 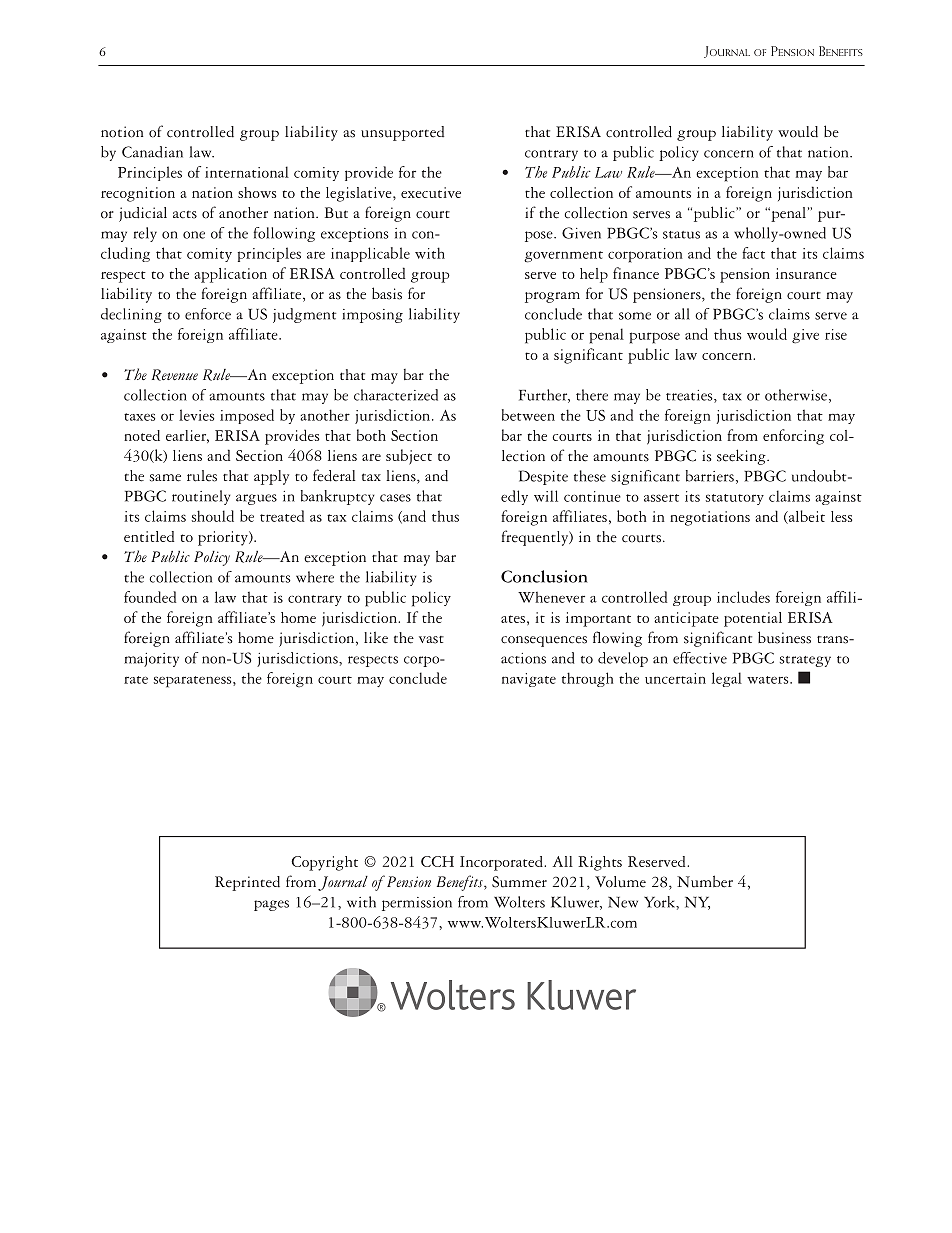 What do you see at coordinates (735, 499) in the screenshot?
I see `statutory` at bounding box center [735, 499].
